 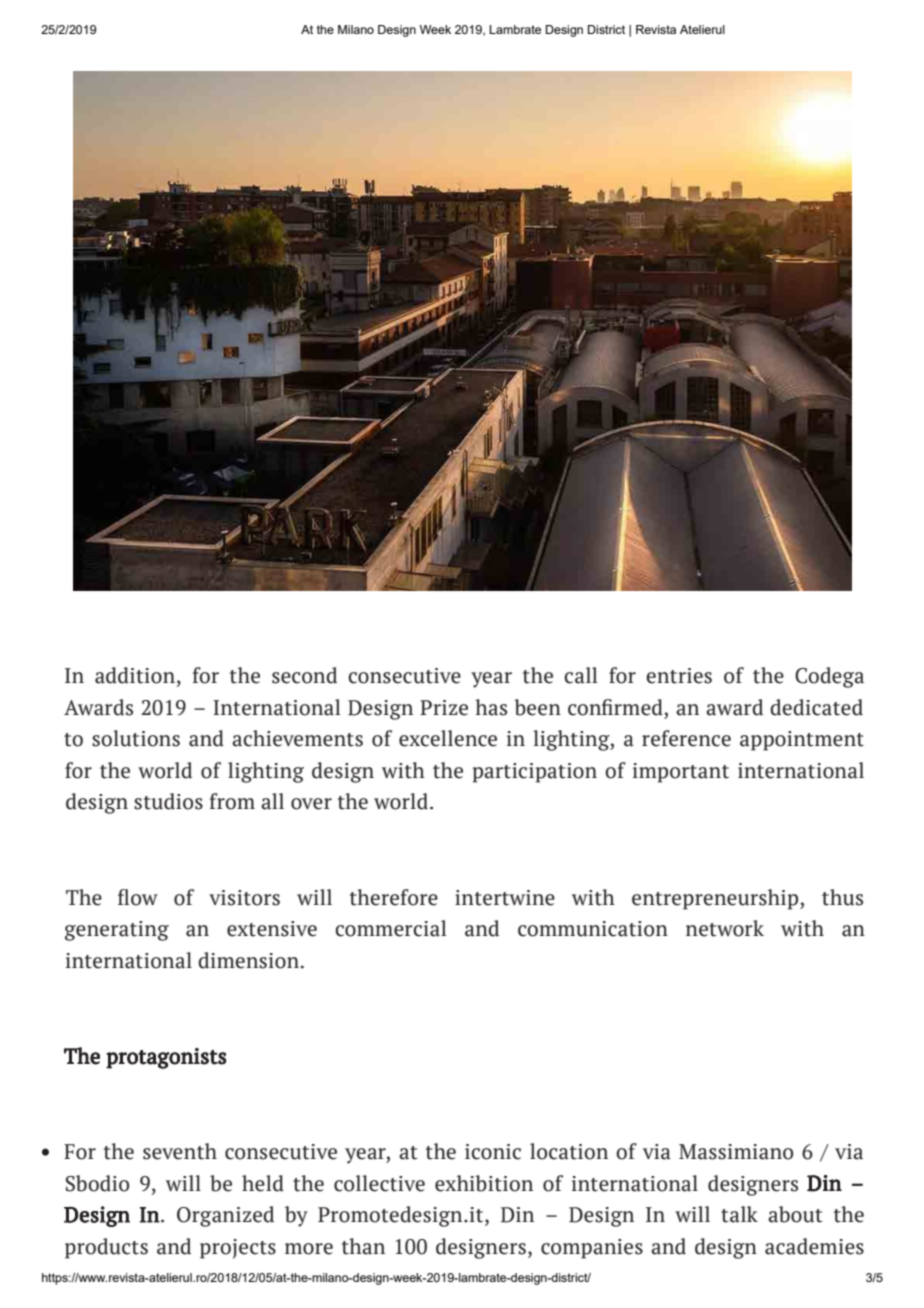 What do you see at coordinates (248, 960) in the screenshot?
I see `dimension` at bounding box center [248, 960].
